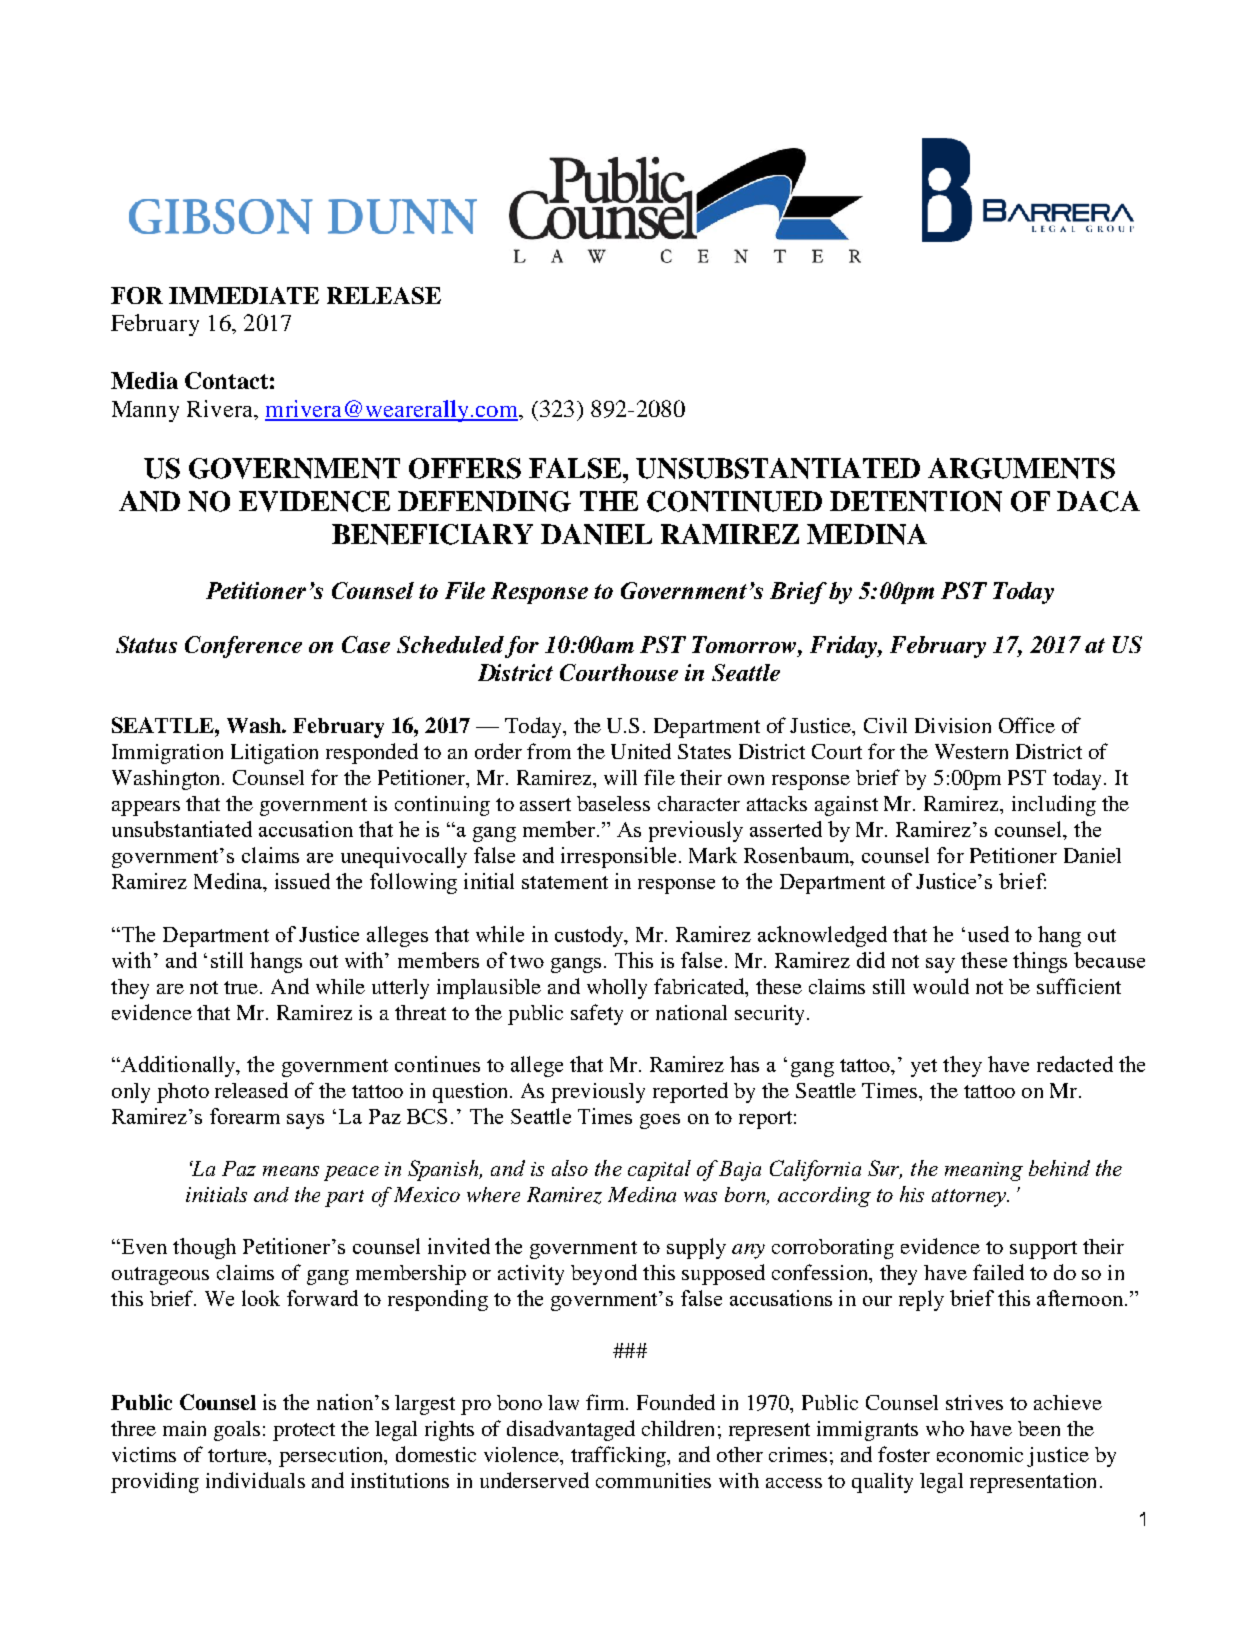  I want to click on goes, so click(660, 1121).
